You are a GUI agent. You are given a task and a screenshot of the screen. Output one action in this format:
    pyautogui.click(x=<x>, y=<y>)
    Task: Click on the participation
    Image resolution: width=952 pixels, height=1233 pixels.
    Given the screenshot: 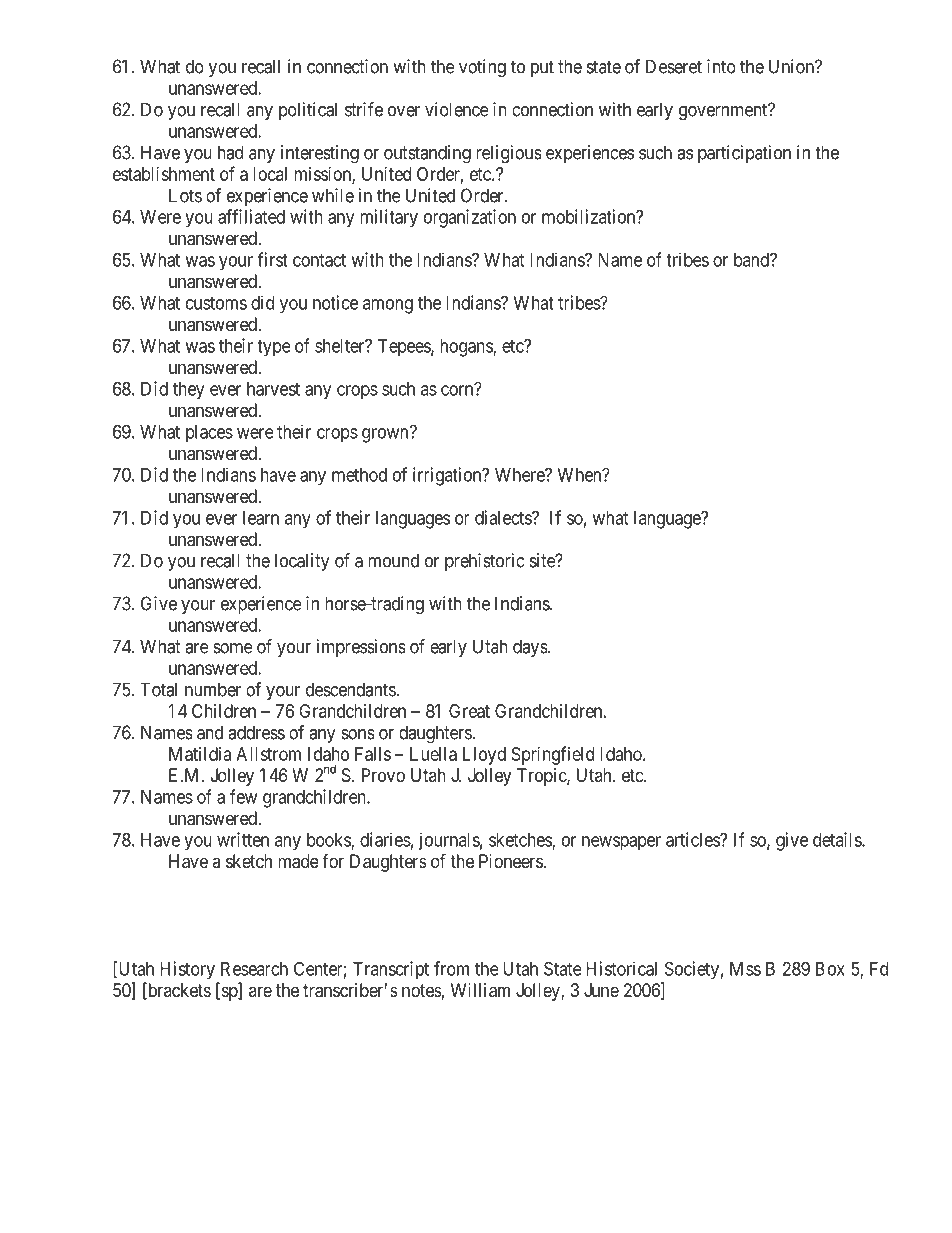 What is the action you would take?
    pyautogui.click(x=744, y=154)
